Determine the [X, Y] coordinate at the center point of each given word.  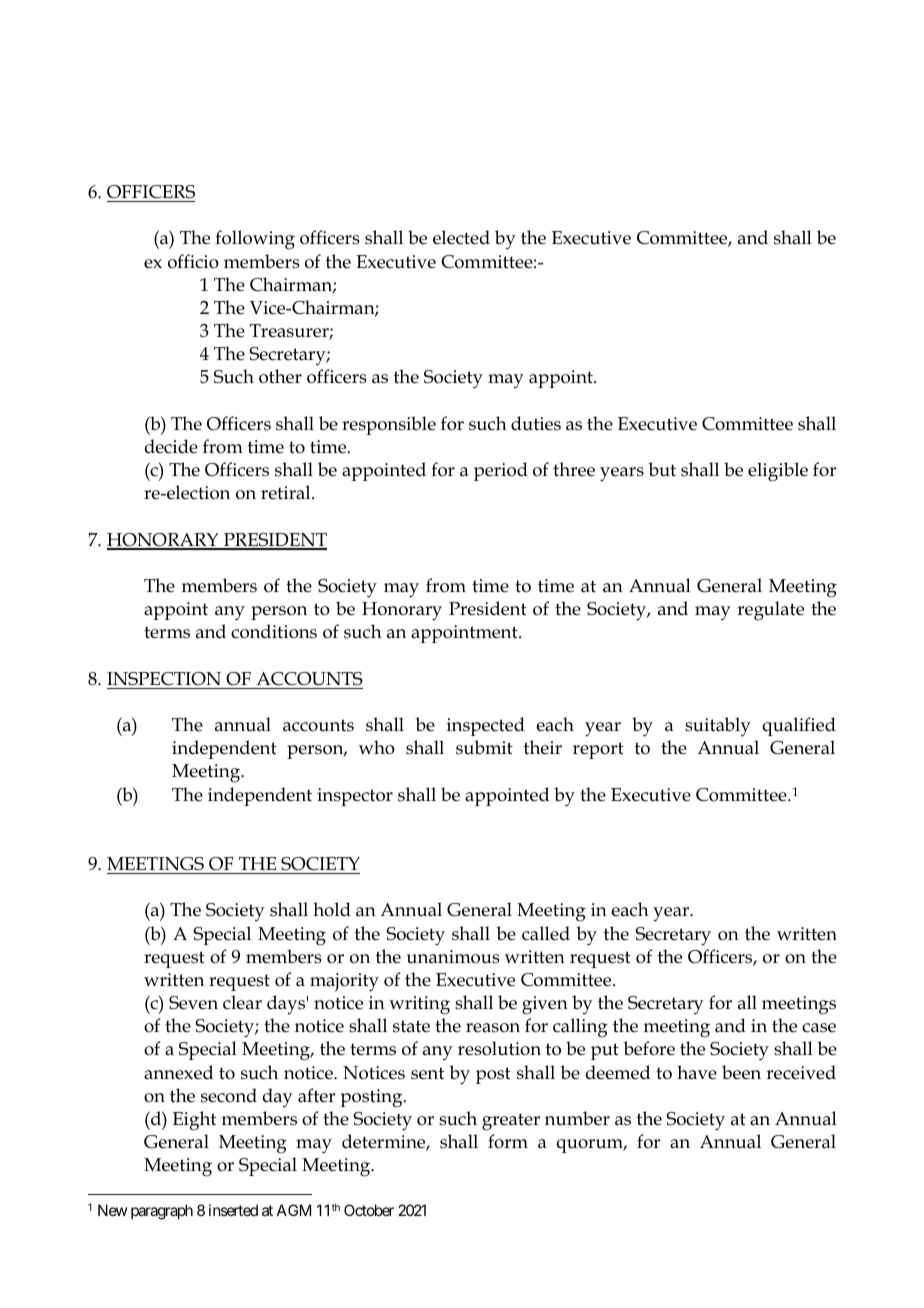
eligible [778, 472]
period [501, 471]
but [662, 469]
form [508, 1141]
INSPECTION [164, 679]
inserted [233, 1210]
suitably [718, 727]
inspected [486, 726]
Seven [193, 1003]
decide [171, 446]
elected [461, 237]
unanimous [453, 957]
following [255, 240]
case [819, 1028]
